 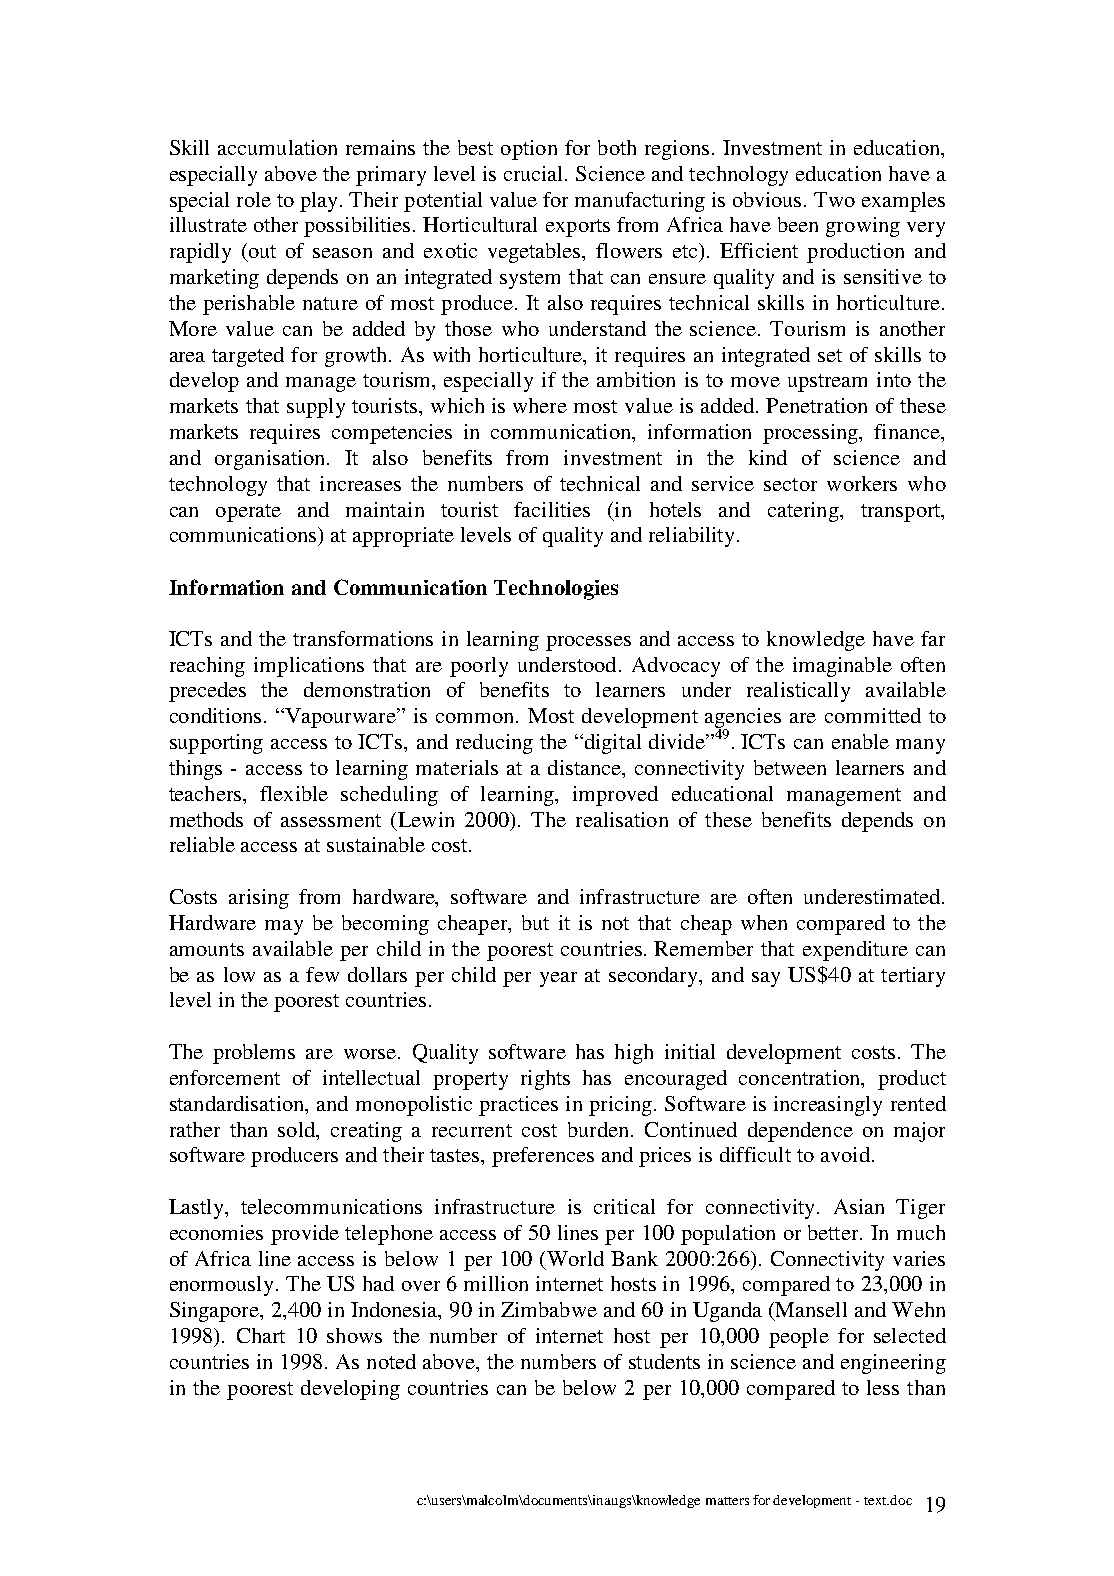 I want to click on students, so click(x=664, y=1361).
